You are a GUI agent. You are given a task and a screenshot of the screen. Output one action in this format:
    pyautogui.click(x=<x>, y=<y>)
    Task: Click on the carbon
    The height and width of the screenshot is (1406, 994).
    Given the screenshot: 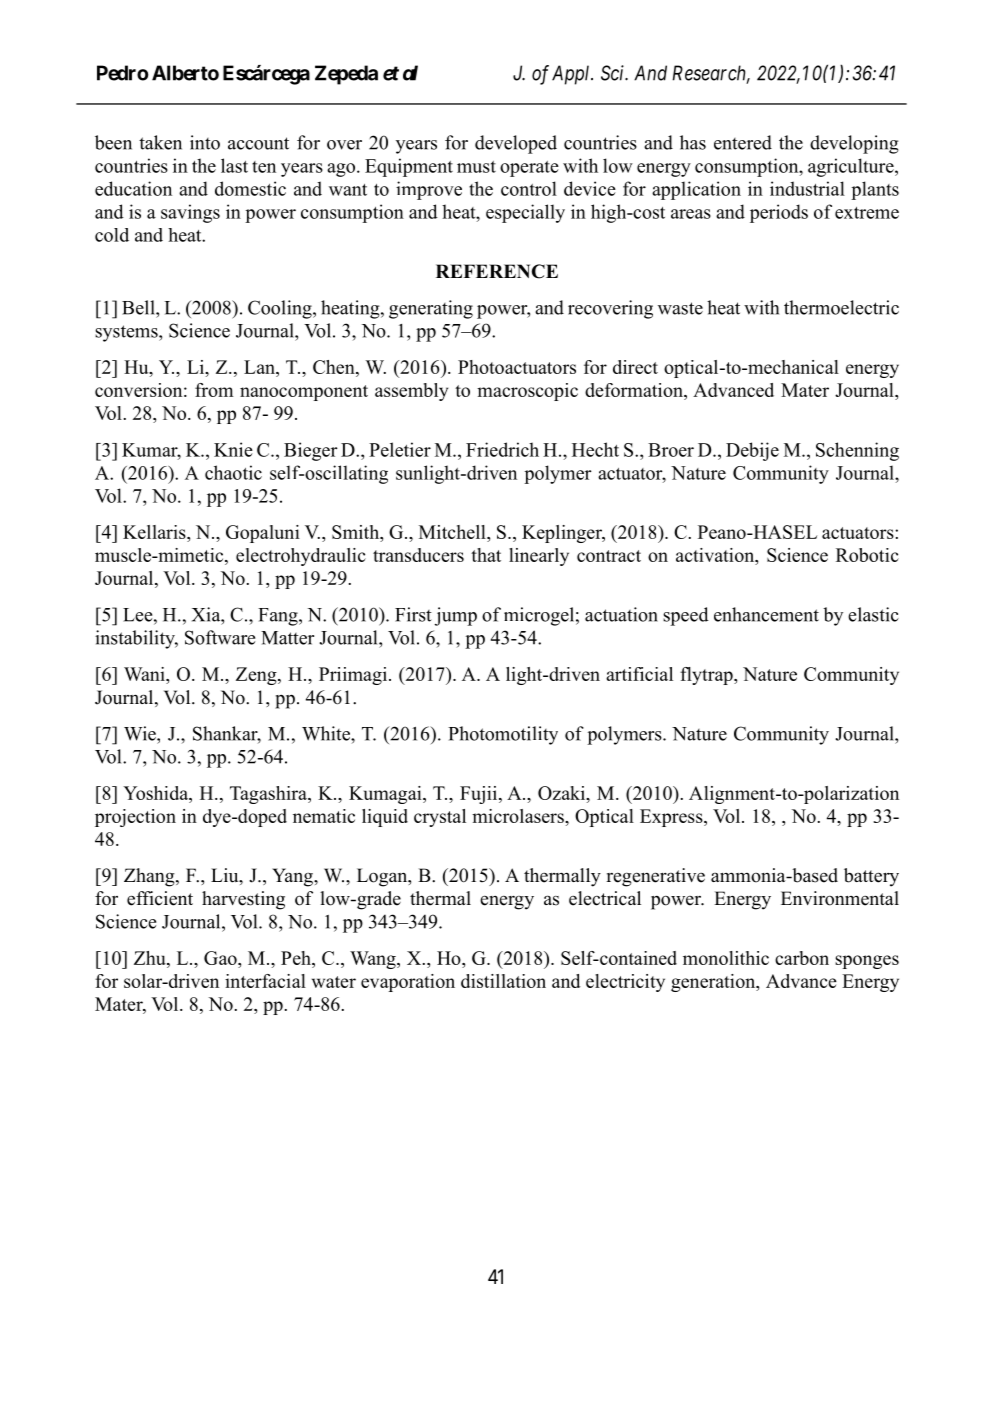 What is the action you would take?
    pyautogui.click(x=802, y=958)
